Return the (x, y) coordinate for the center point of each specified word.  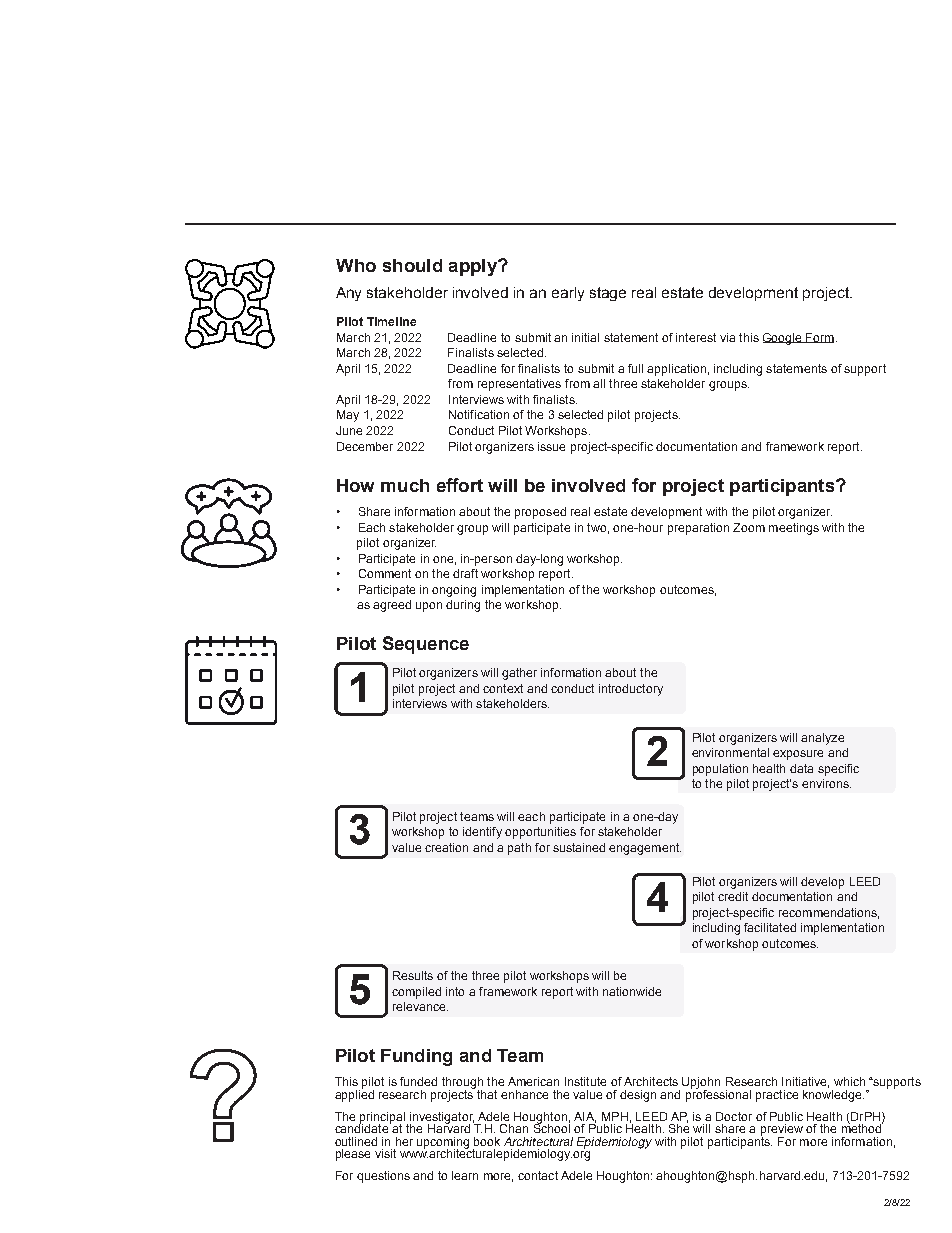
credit (733, 896)
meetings (794, 529)
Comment (385, 573)
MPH (615, 1116)
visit (385, 1153)
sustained (579, 847)
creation (446, 847)
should (412, 265)
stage (608, 294)
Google (783, 339)
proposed (540, 513)
